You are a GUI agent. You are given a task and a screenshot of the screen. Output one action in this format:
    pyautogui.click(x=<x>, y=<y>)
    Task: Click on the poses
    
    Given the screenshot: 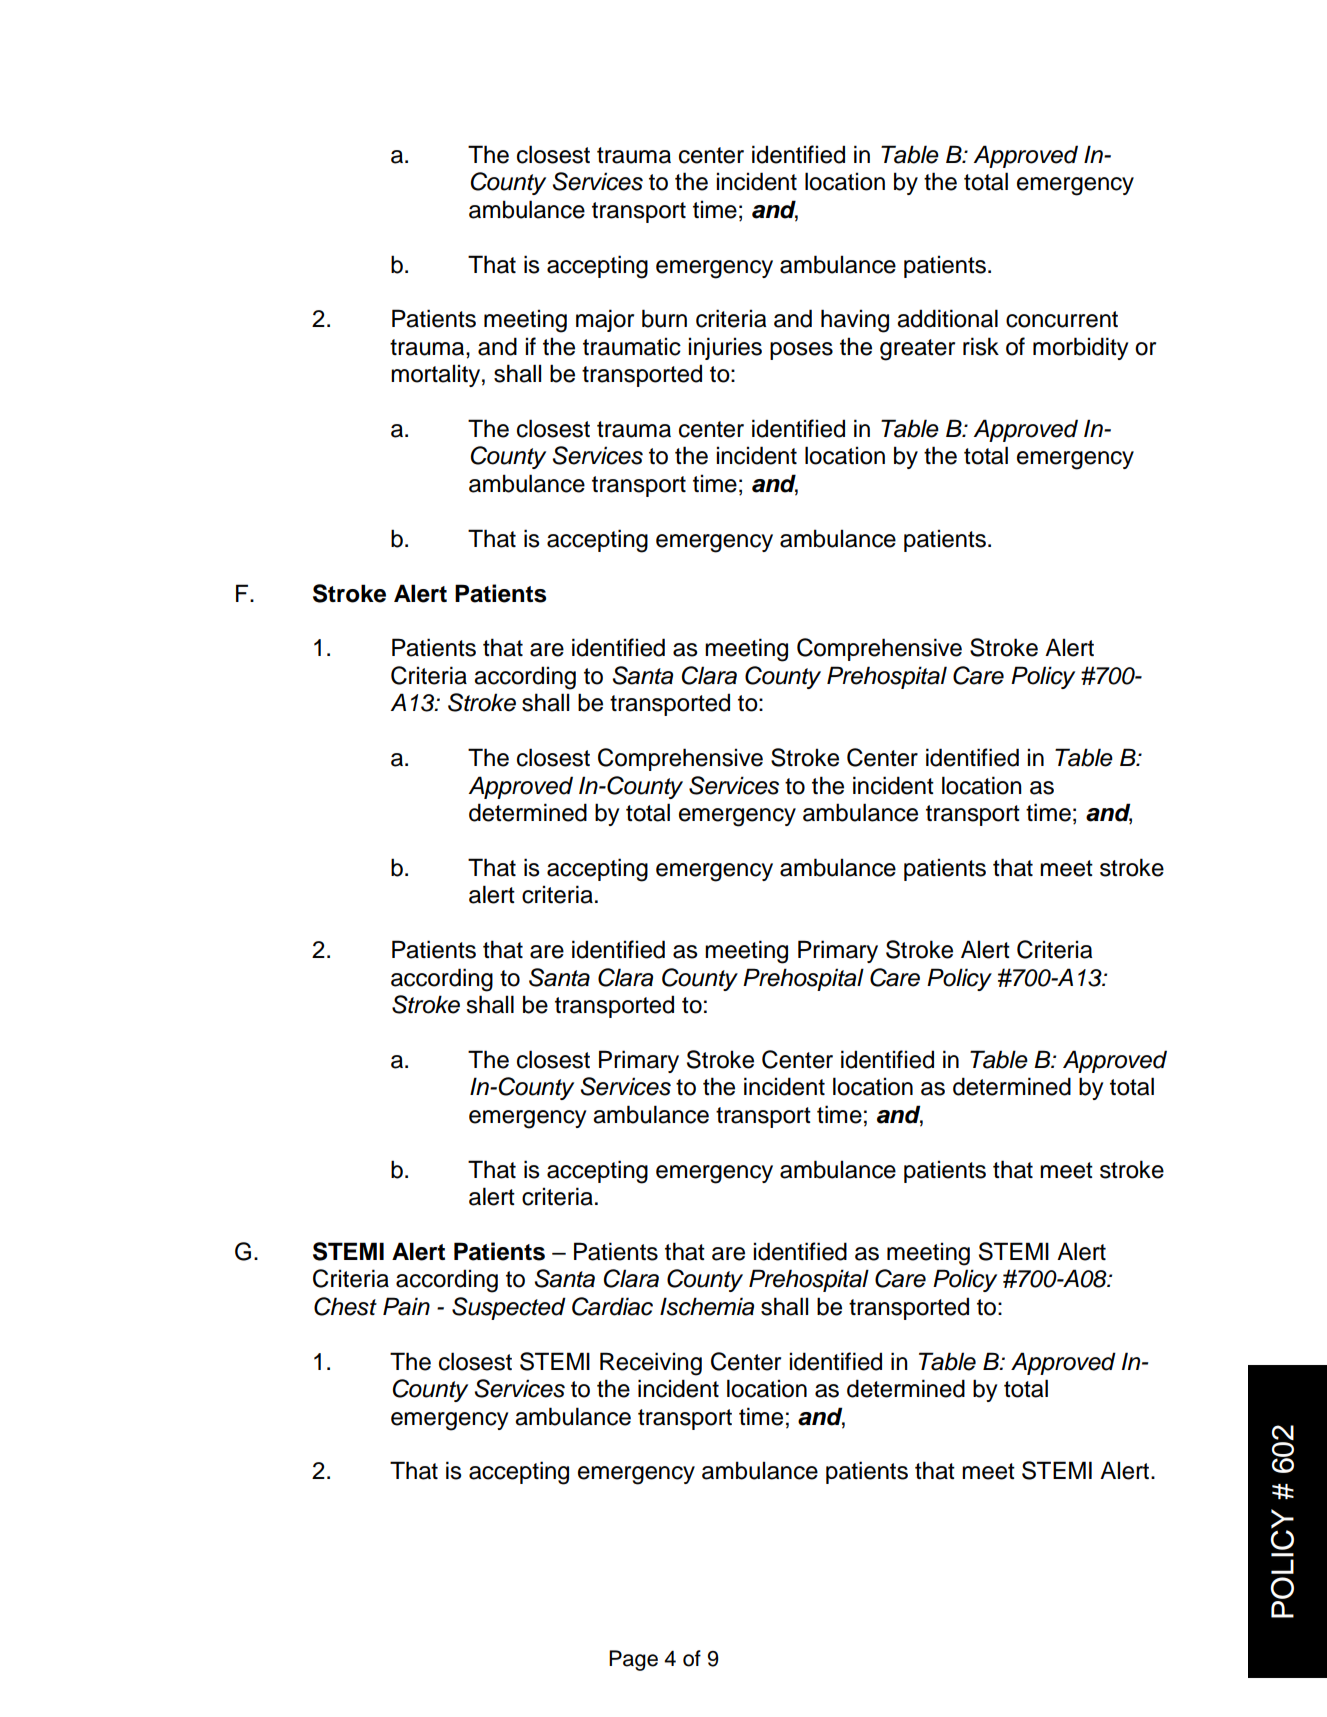 What is the action you would take?
    pyautogui.click(x=801, y=351)
